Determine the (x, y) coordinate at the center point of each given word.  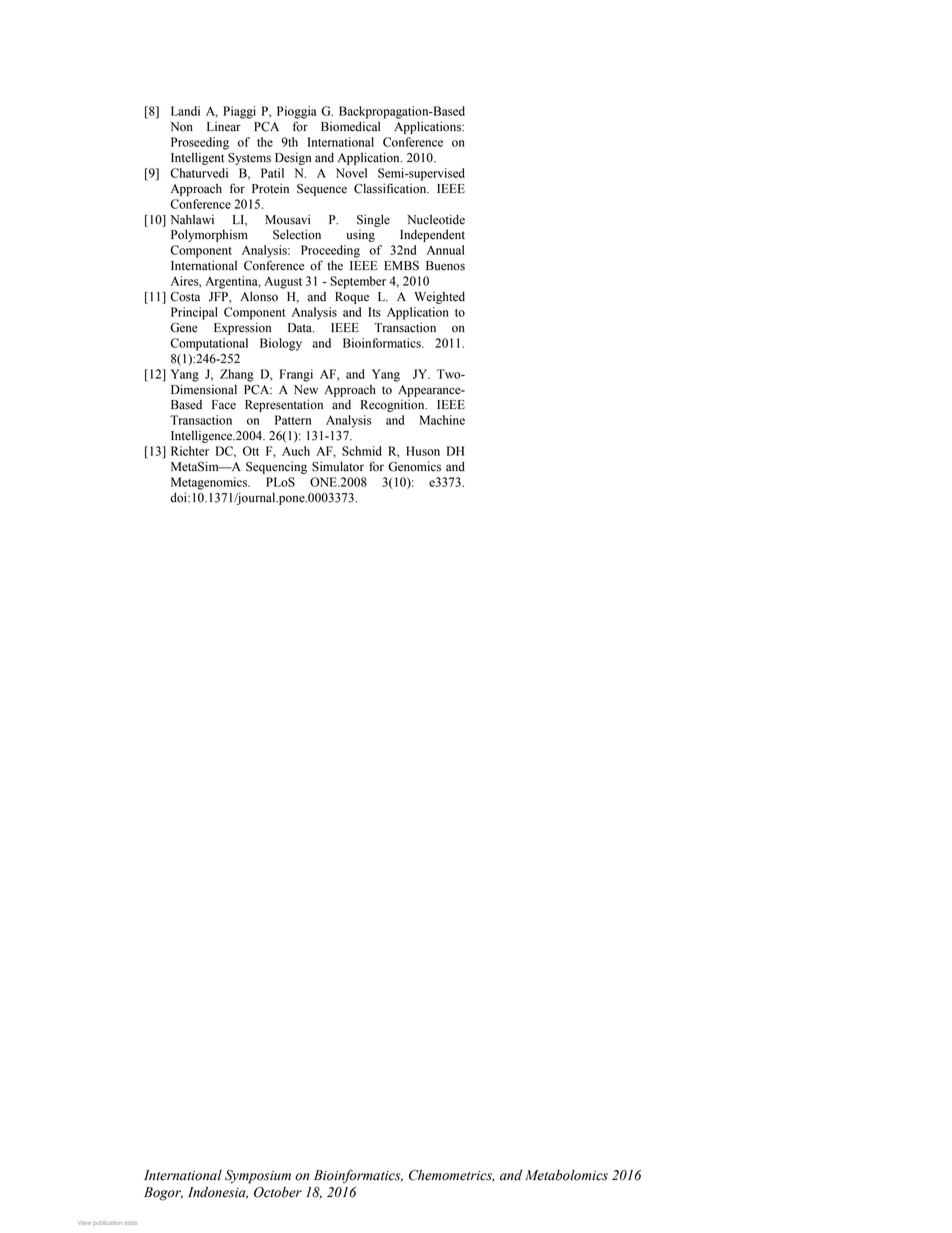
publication (107, 1223)
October (278, 1192)
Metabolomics (566, 1175)
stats (131, 1223)
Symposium (258, 1177)
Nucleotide (436, 219)
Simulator (338, 466)
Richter (190, 451)
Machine (442, 420)
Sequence (322, 190)
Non (181, 127)
